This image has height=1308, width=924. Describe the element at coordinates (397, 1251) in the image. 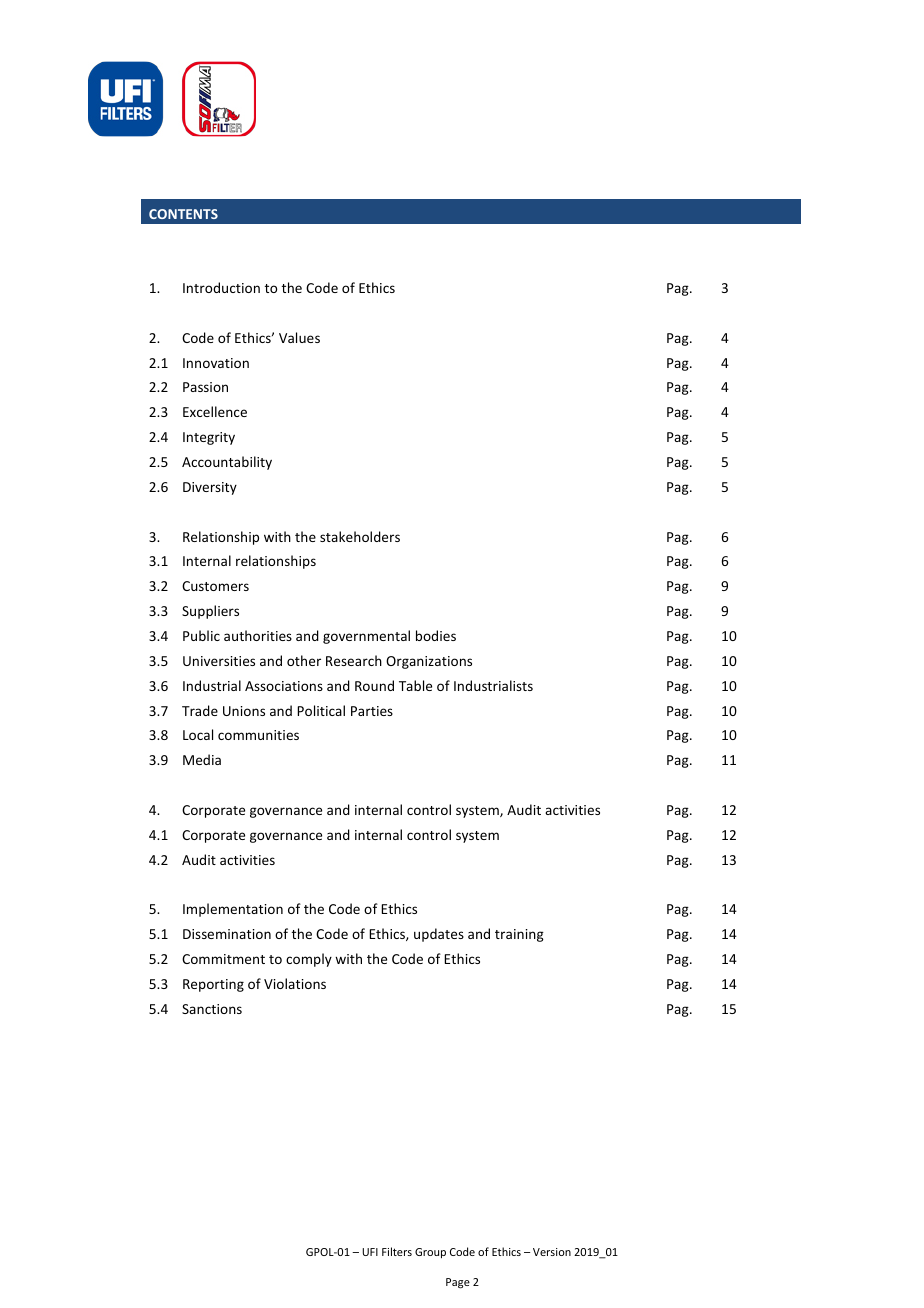

I see `Filters` at that location.
